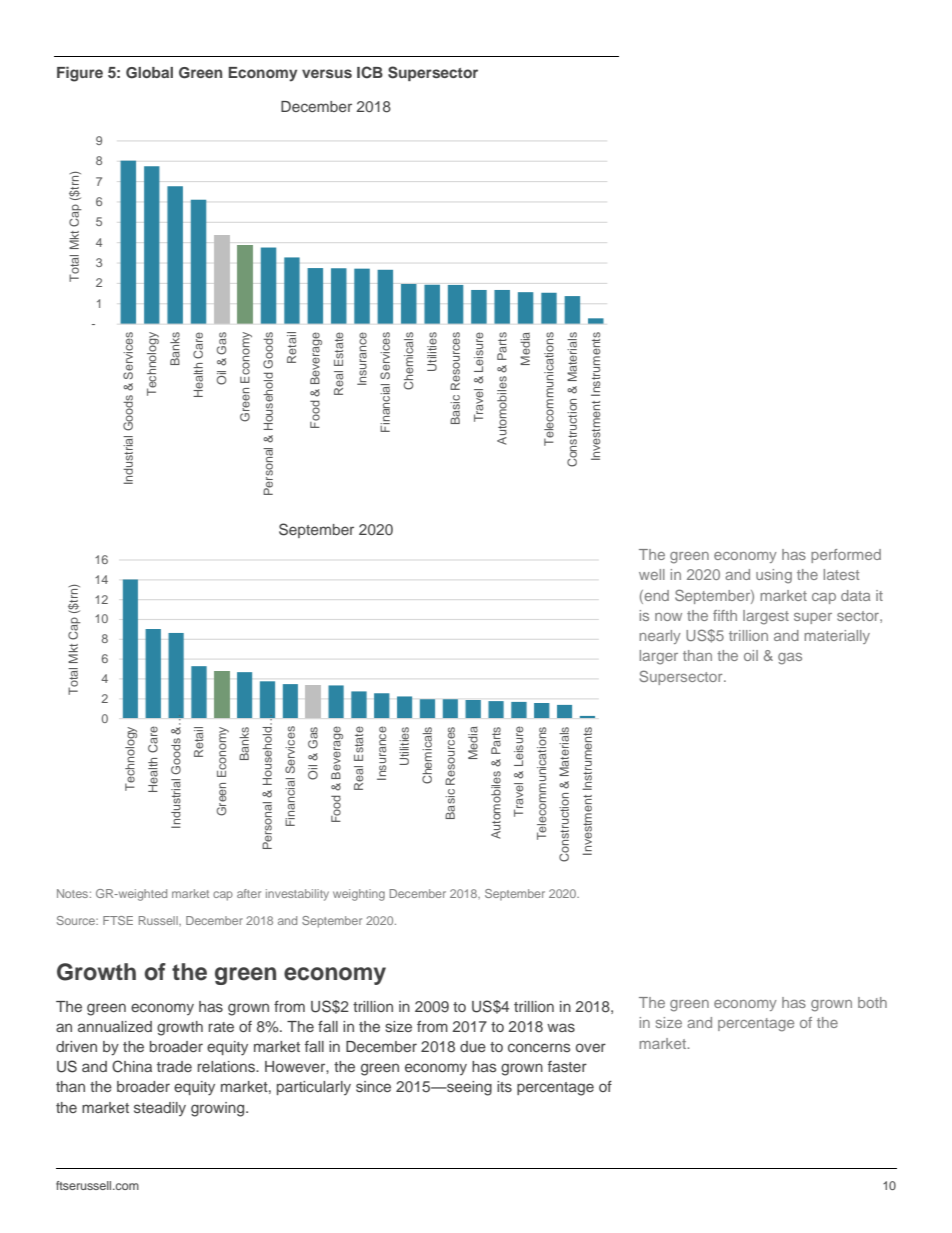  I want to click on trade, so click(174, 1066).
